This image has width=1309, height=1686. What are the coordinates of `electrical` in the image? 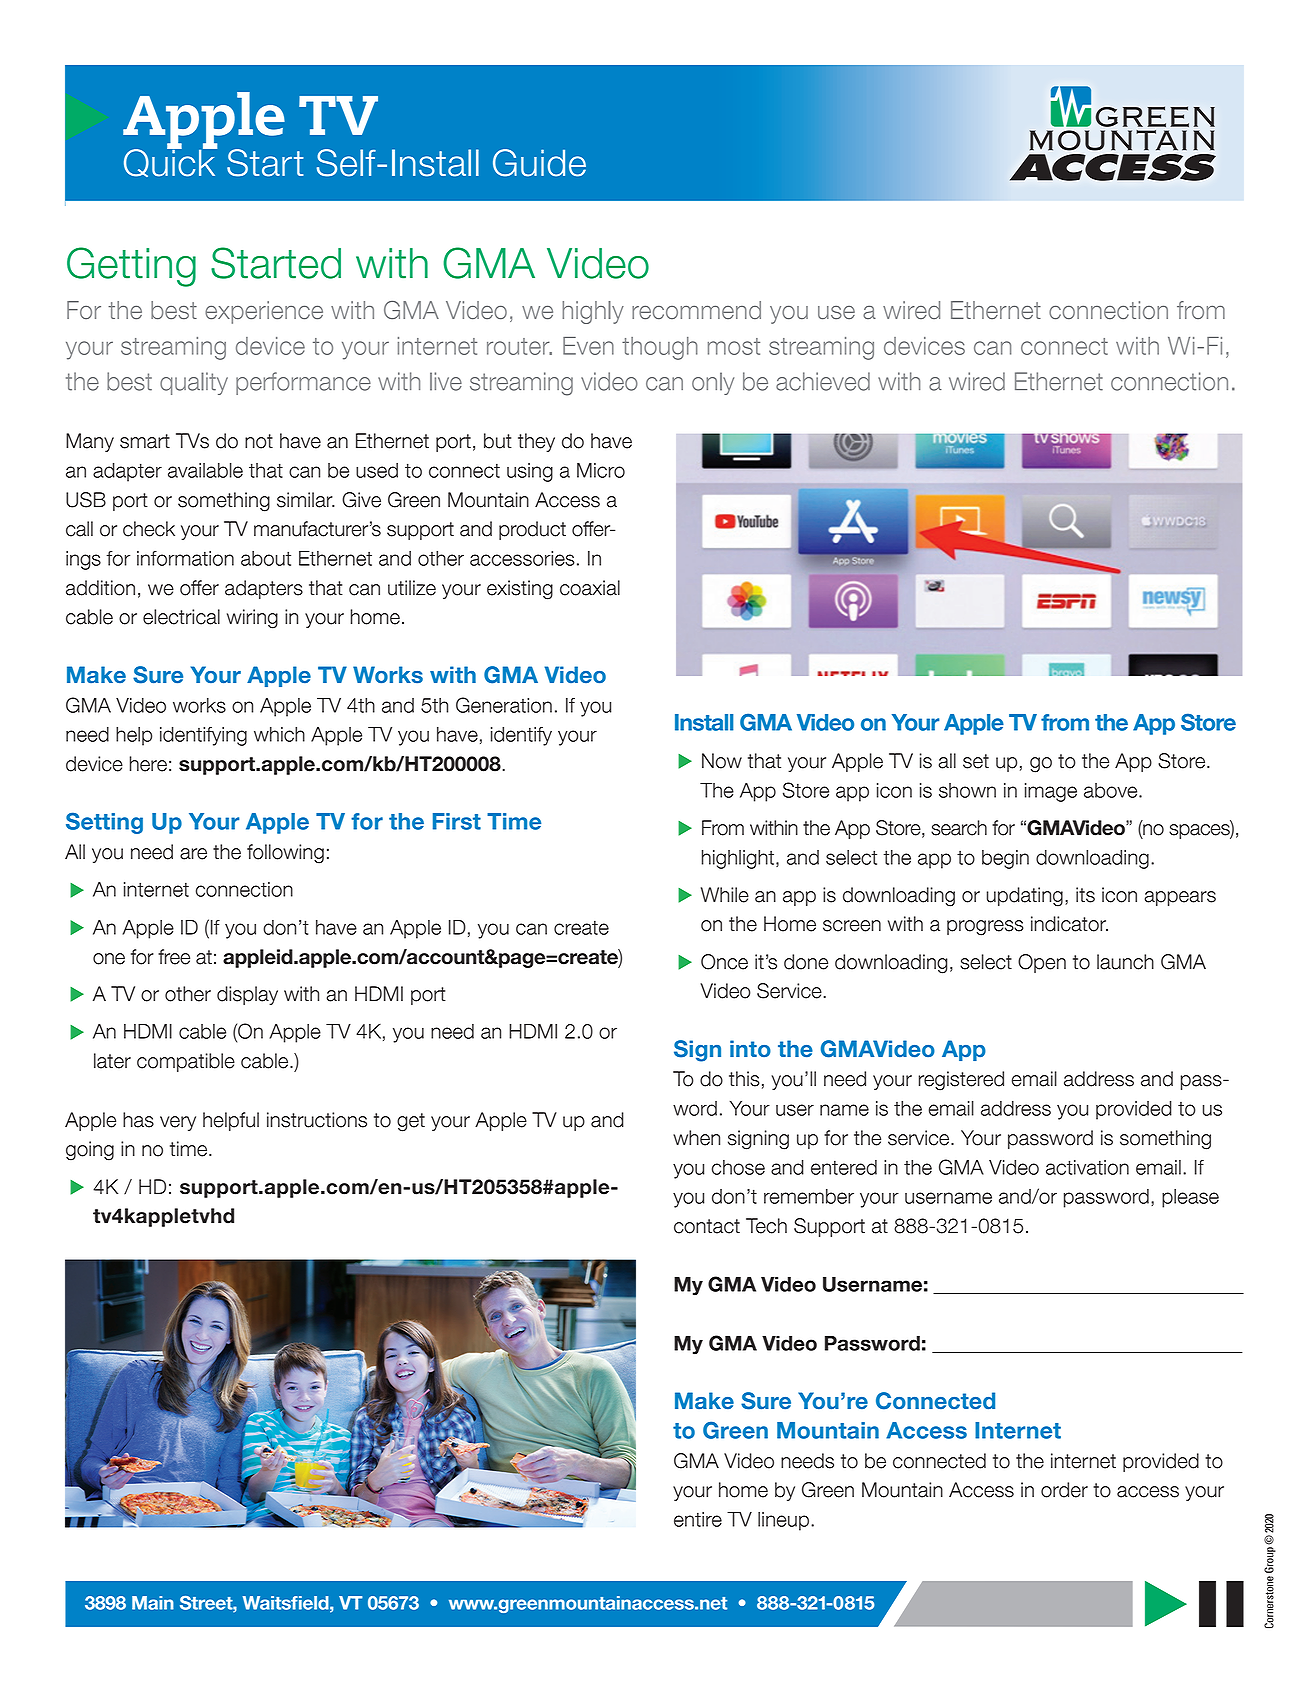 It's located at (181, 617).
